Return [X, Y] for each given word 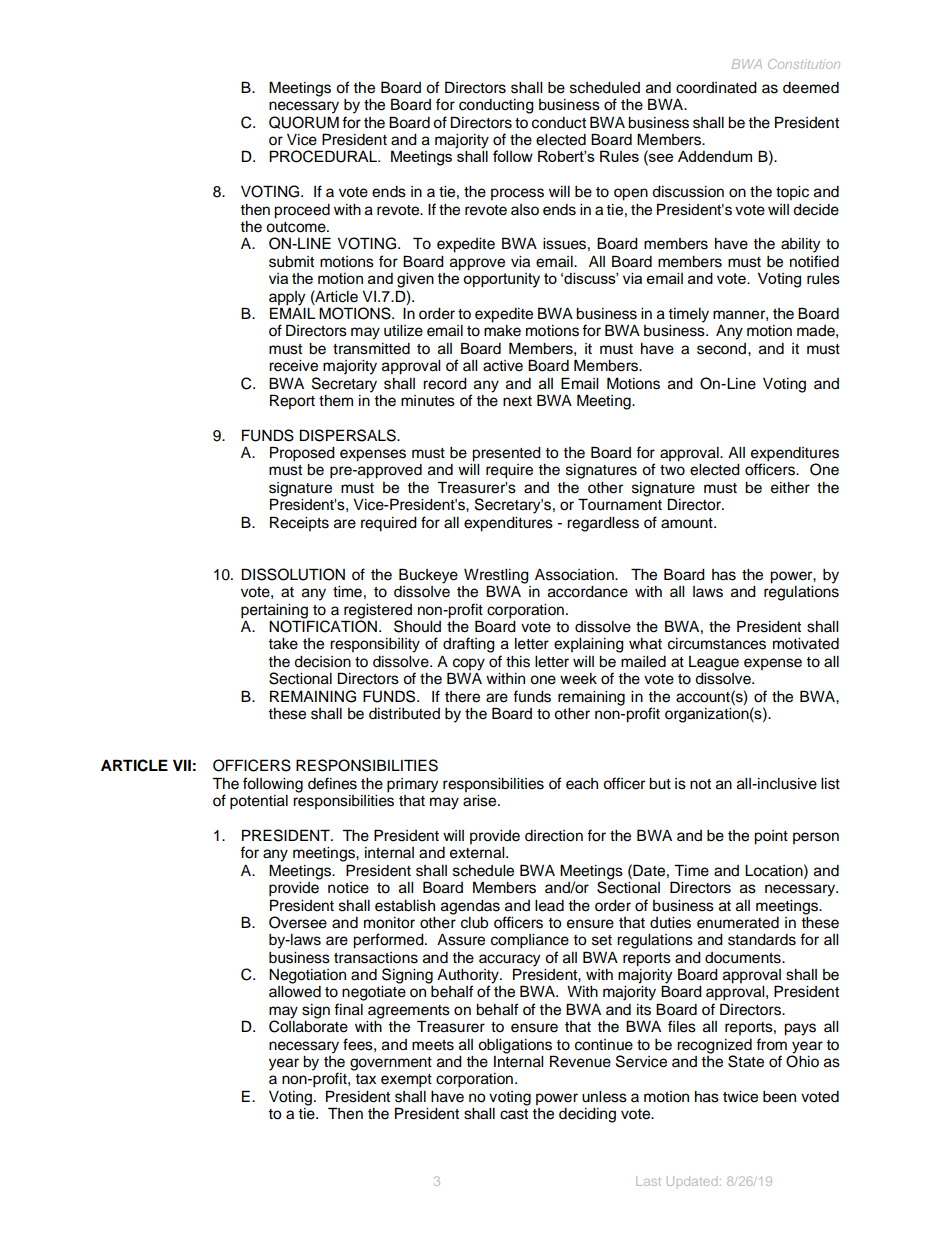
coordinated [716, 88]
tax [365, 1079]
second [723, 349]
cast [514, 1114]
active [503, 366]
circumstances [717, 644]
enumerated [738, 923]
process [517, 194]
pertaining [276, 612]
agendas [470, 907]
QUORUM [304, 122]
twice [740, 1097]
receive [293, 366]
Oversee [298, 922]
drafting [469, 645]
